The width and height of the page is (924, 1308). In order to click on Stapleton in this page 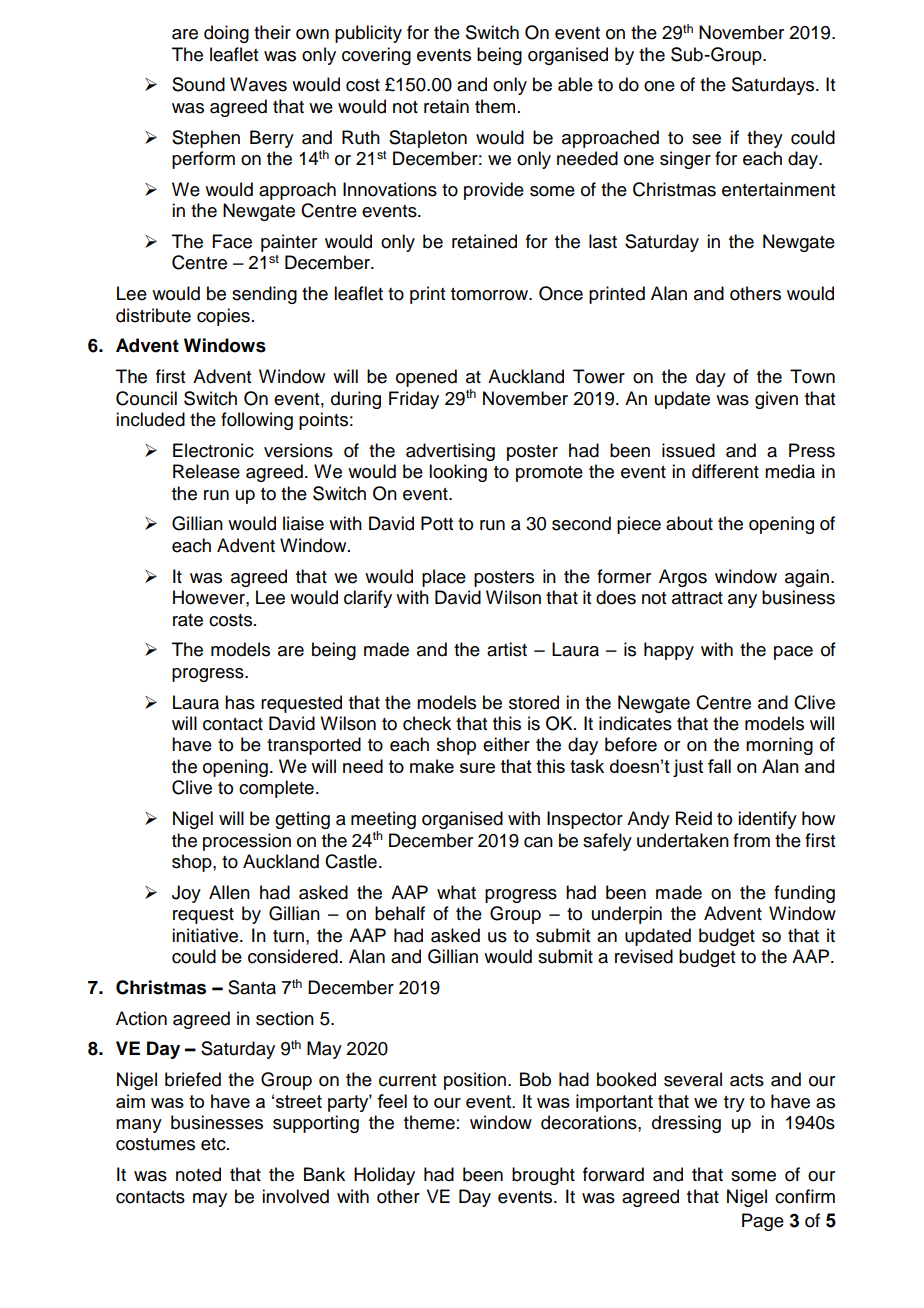, I will do `click(428, 139)`.
